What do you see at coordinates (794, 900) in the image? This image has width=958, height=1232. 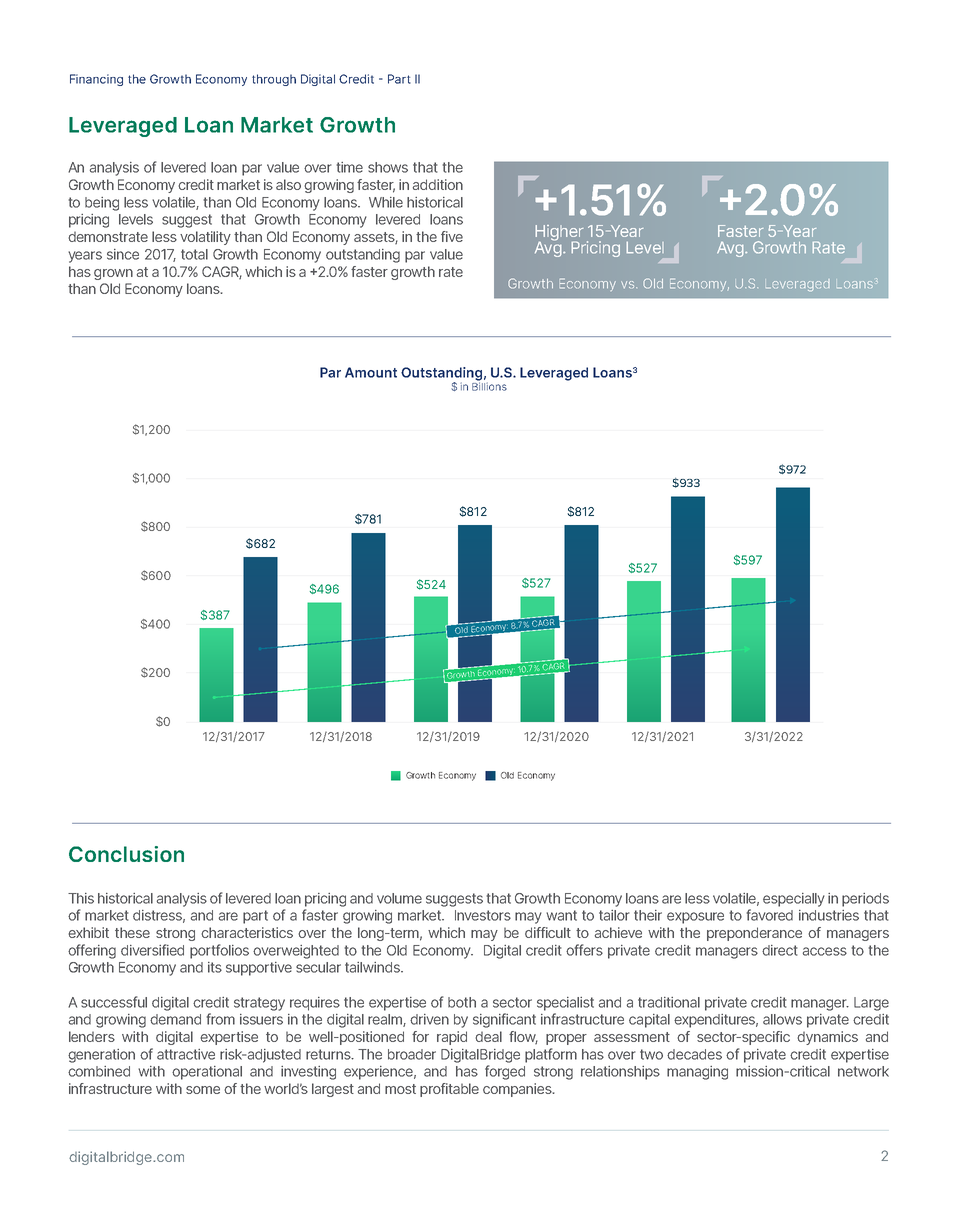 I see `especially` at bounding box center [794, 900].
